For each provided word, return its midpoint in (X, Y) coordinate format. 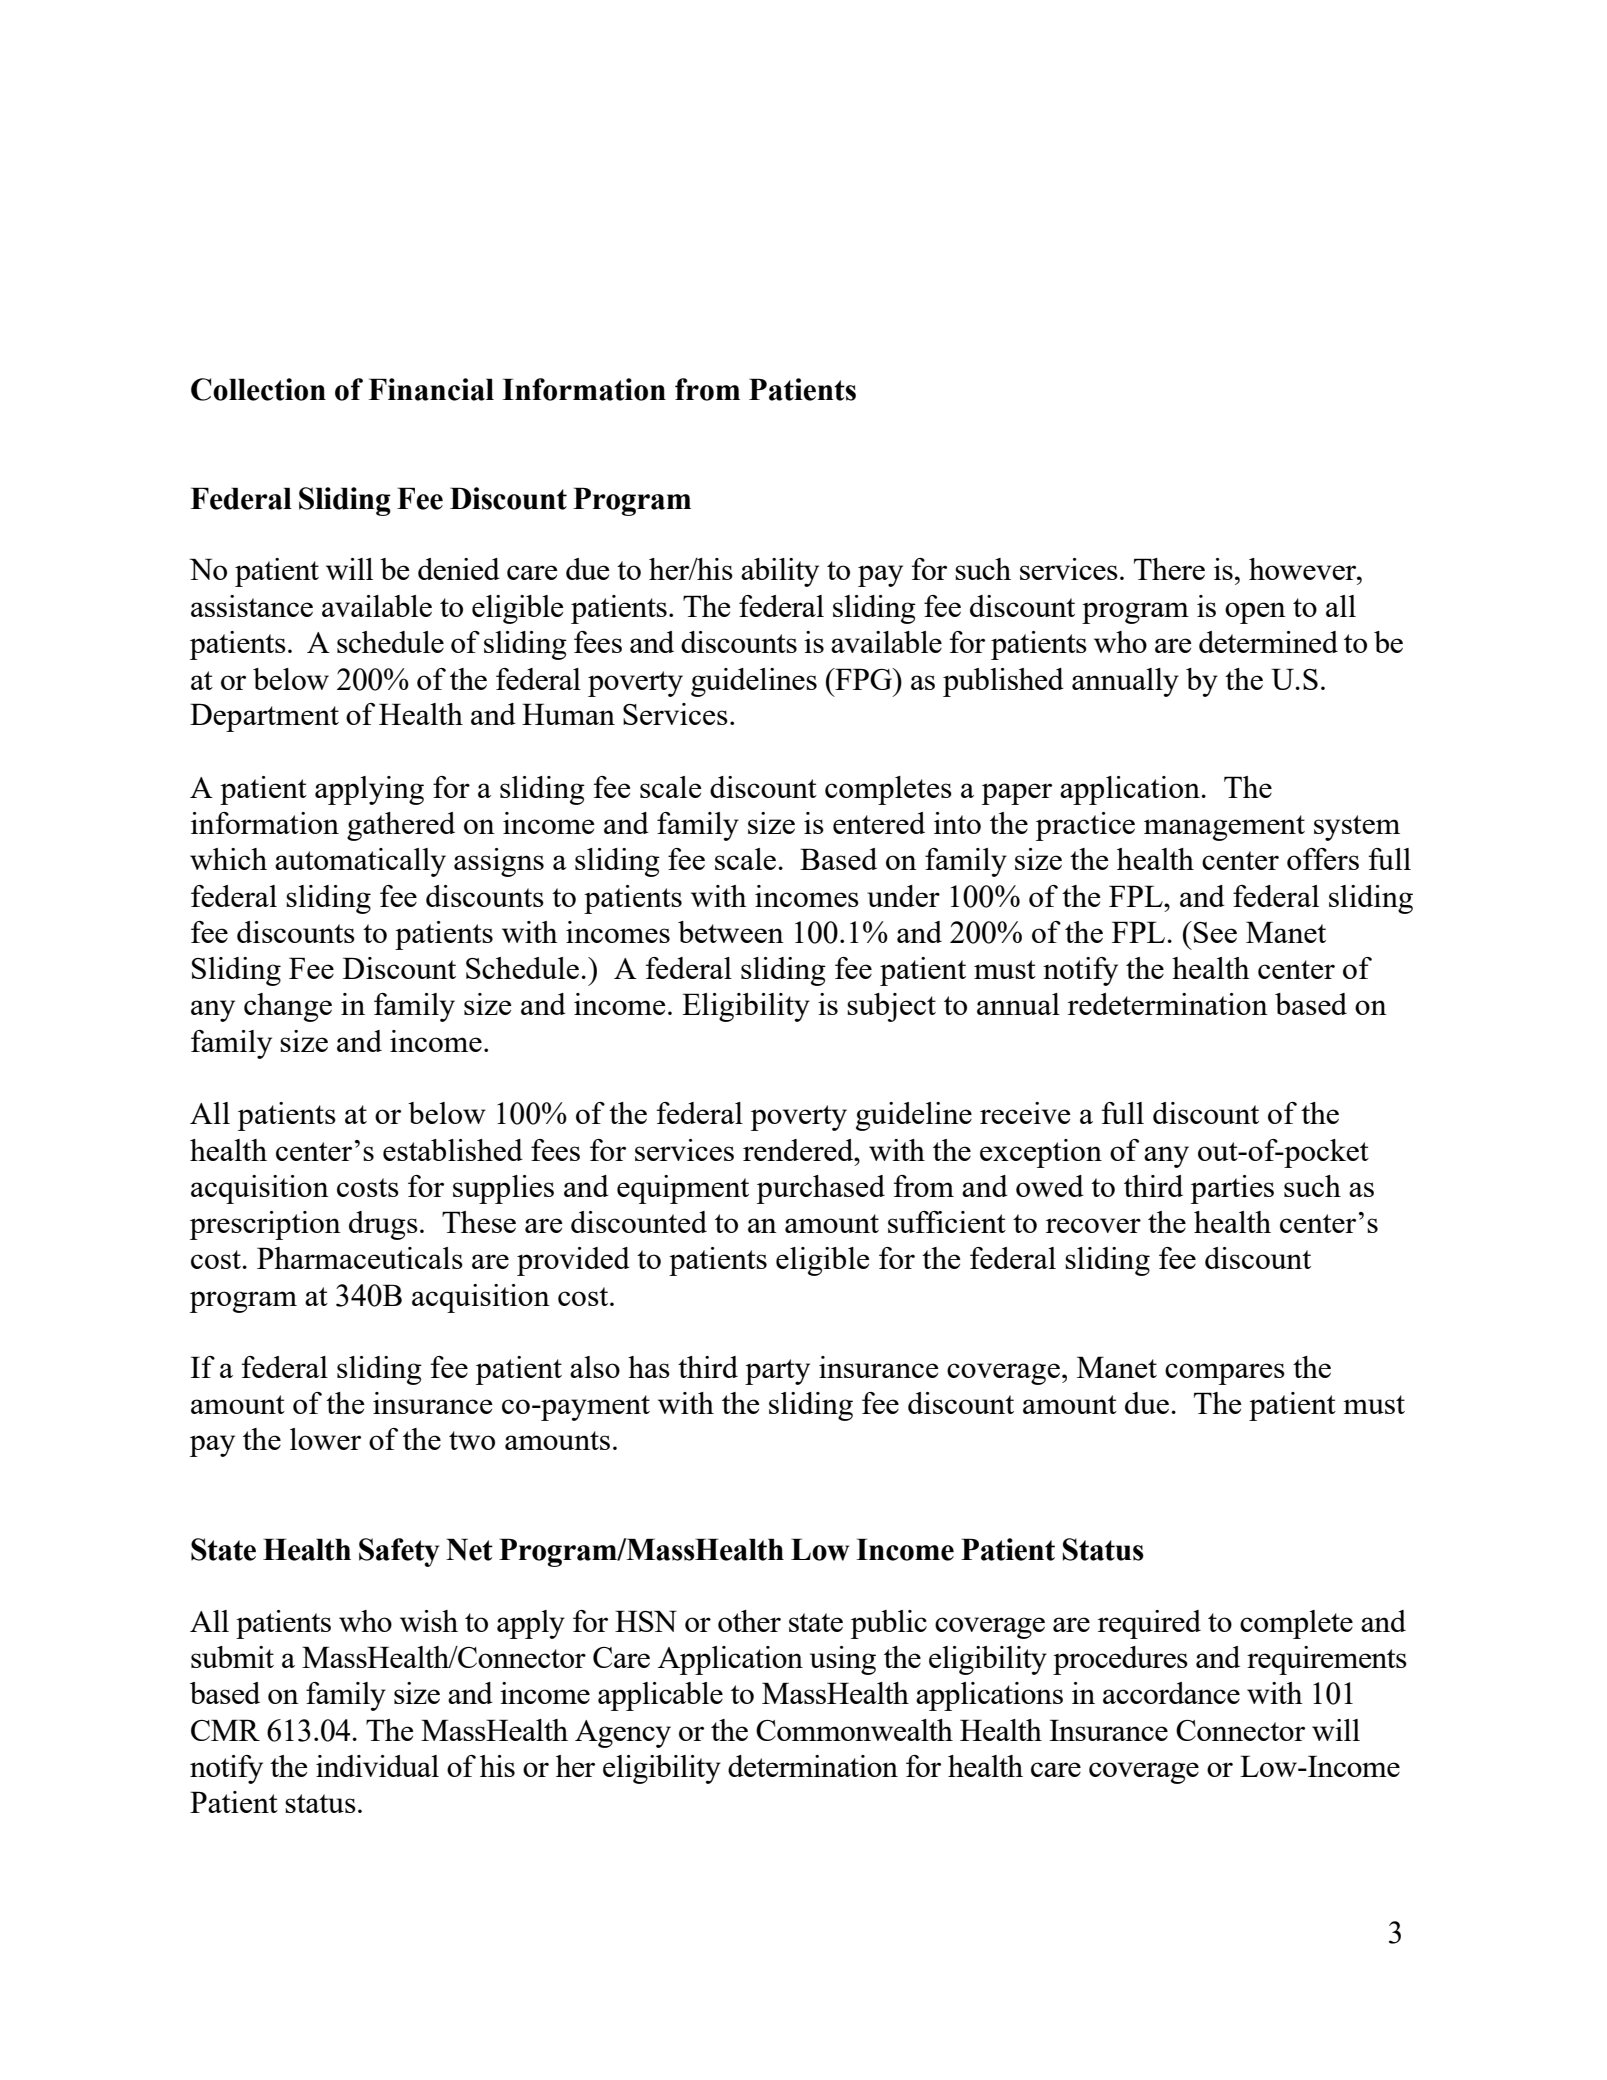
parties (1232, 1189)
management (1224, 828)
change (288, 1007)
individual (377, 1766)
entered (879, 823)
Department (264, 717)
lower (325, 1439)
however (1304, 569)
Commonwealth (854, 1730)
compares (1225, 1374)
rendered (799, 1150)
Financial (431, 389)
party (777, 1372)
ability (780, 572)
